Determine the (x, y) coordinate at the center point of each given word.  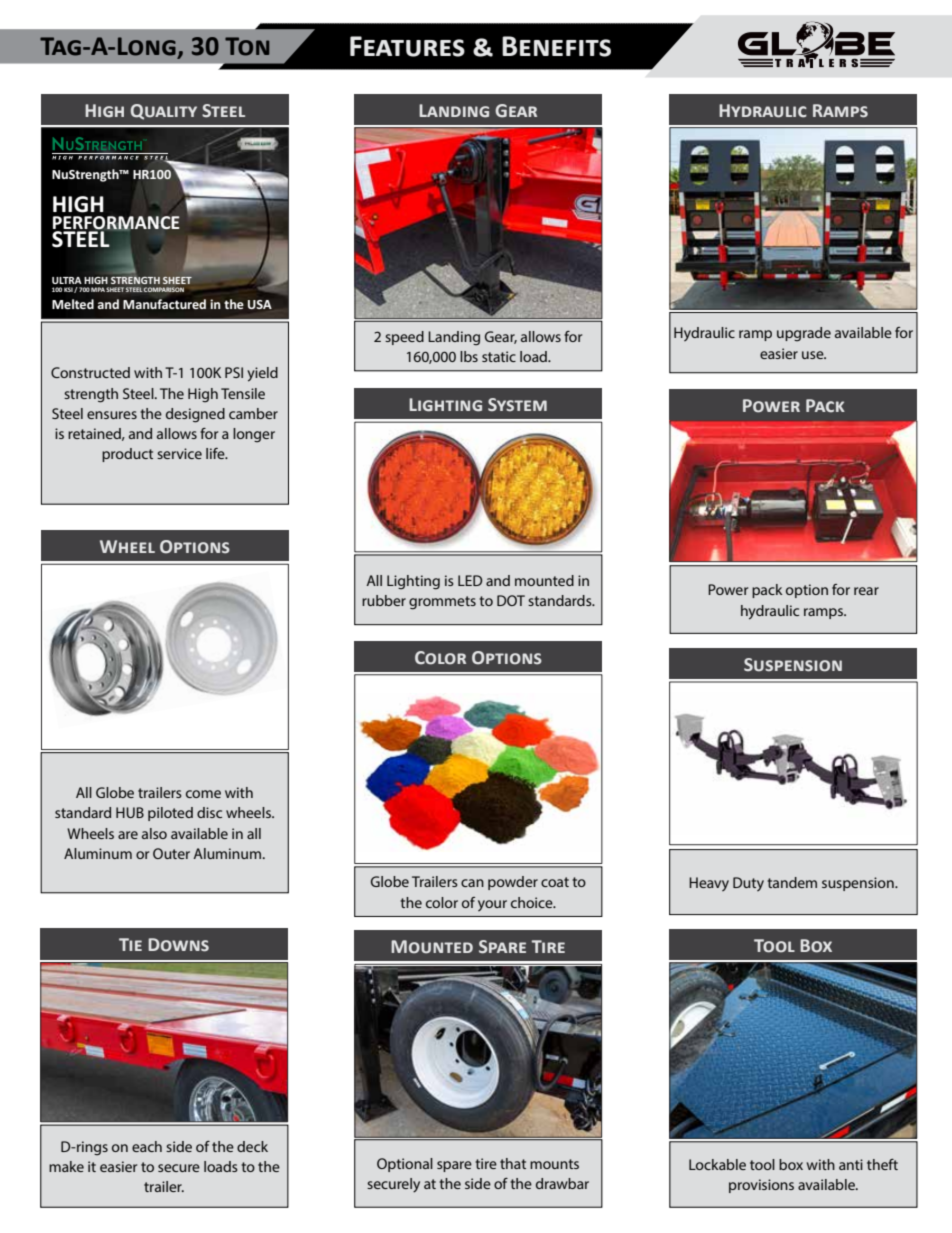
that (513, 1163)
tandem (792, 882)
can (472, 883)
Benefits (556, 46)
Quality (164, 112)
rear (866, 591)
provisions (761, 1186)
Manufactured (164, 304)
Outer (171, 853)
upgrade (804, 334)
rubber (384, 600)
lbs (469, 356)
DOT (511, 600)
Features (407, 46)
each (147, 1146)
